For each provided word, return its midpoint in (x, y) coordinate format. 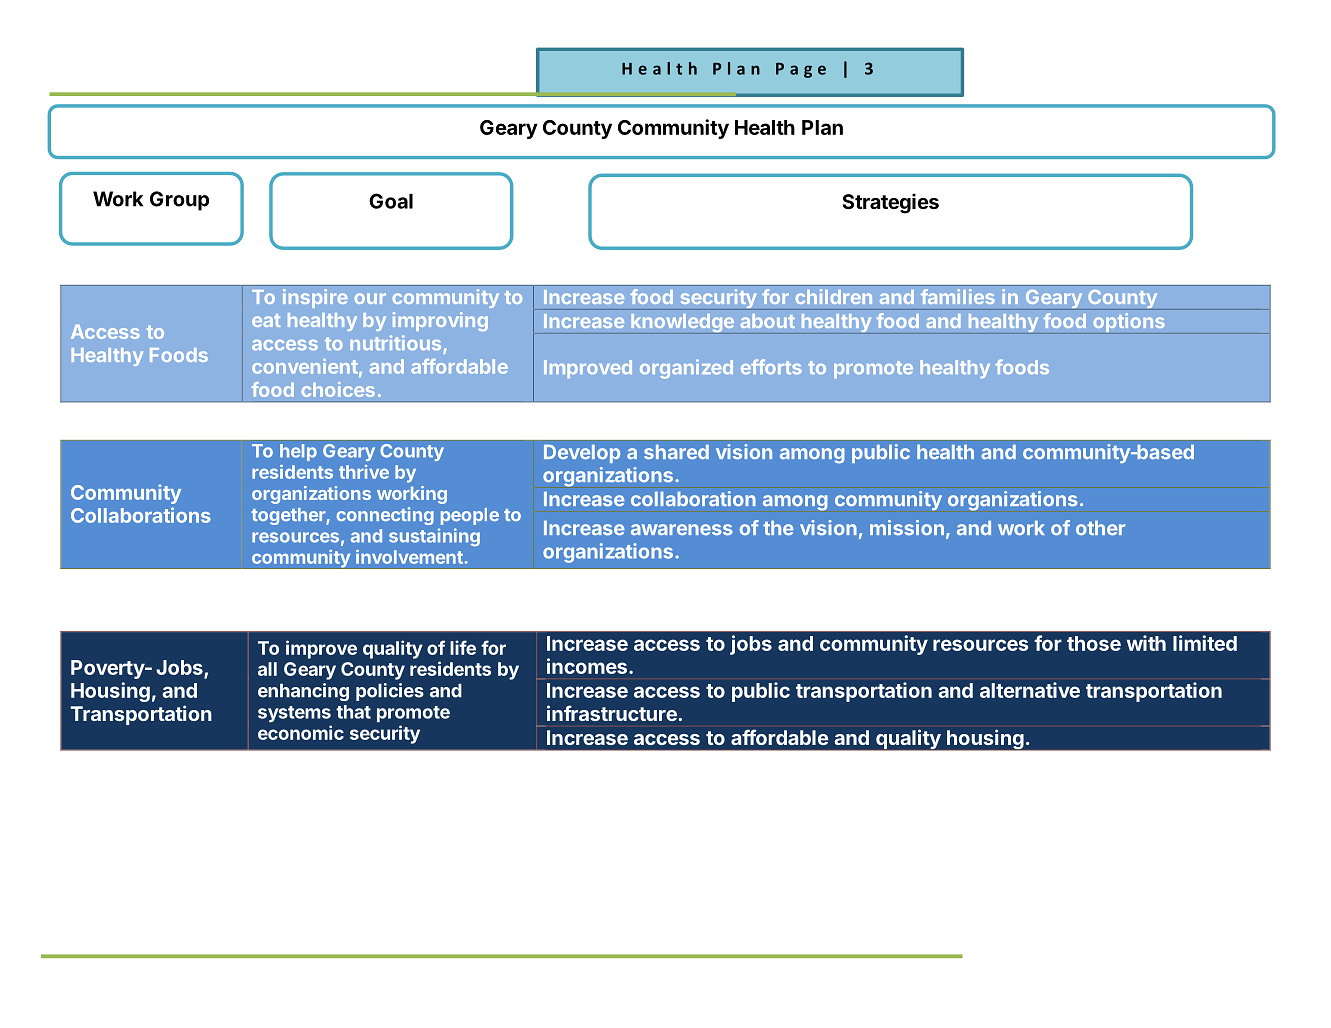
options (1129, 323)
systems (294, 714)
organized (686, 369)
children (833, 296)
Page (801, 70)
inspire (315, 298)
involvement (409, 557)
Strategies (891, 203)
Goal (391, 201)
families (958, 296)
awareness (682, 529)
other (1100, 528)
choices (338, 389)
